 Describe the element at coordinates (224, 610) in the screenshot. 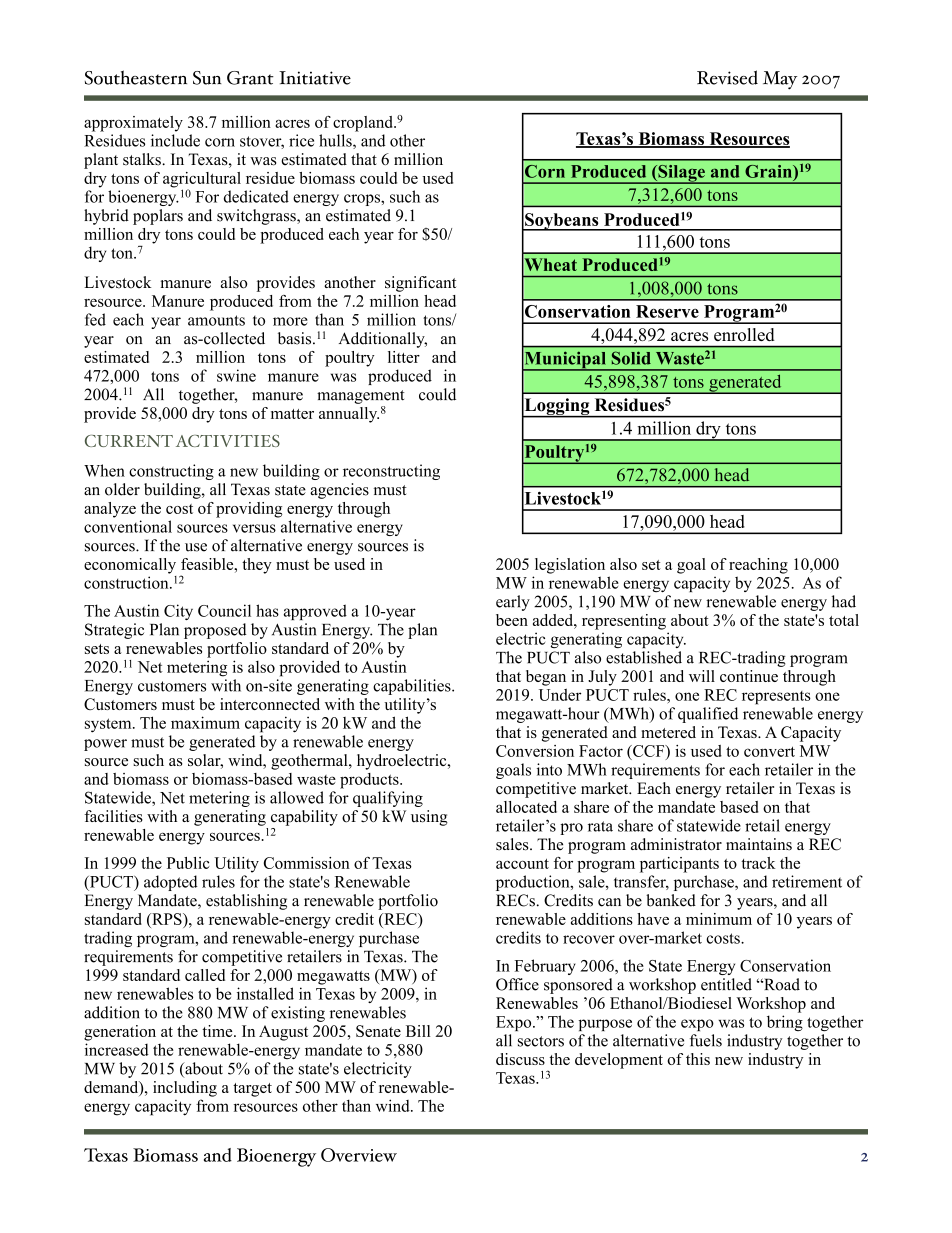

I see `Council` at that location.
